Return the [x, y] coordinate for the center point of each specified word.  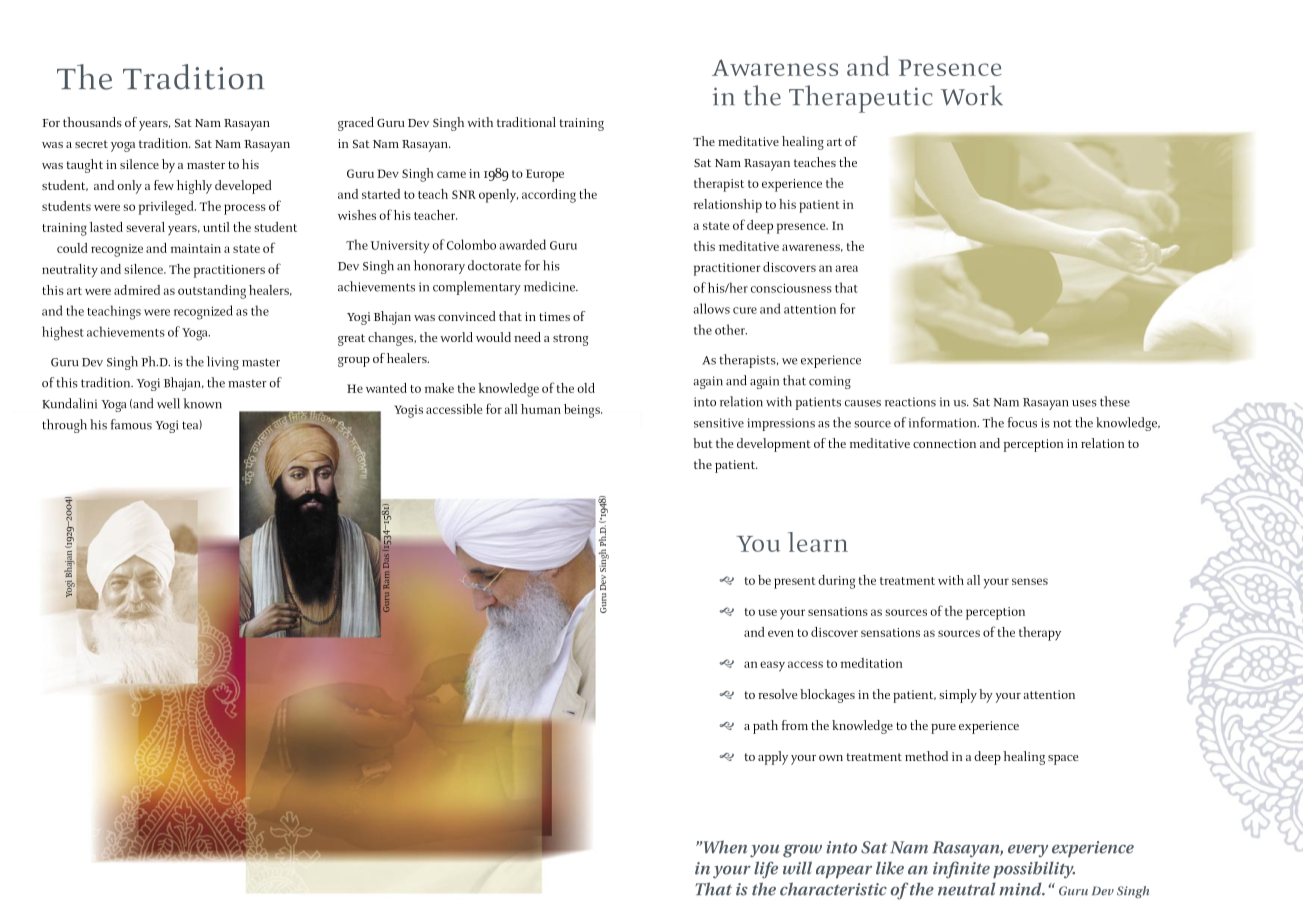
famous [131, 424]
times [554, 316]
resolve [777, 694]
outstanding [212, 292]
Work [972, 95]
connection [944, 443]
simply [958, 696]
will [797, 868]
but [703, 443]
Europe [545, 175]
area [846, 268]
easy [772, 666]
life [766, 870]
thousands [92, 122]
